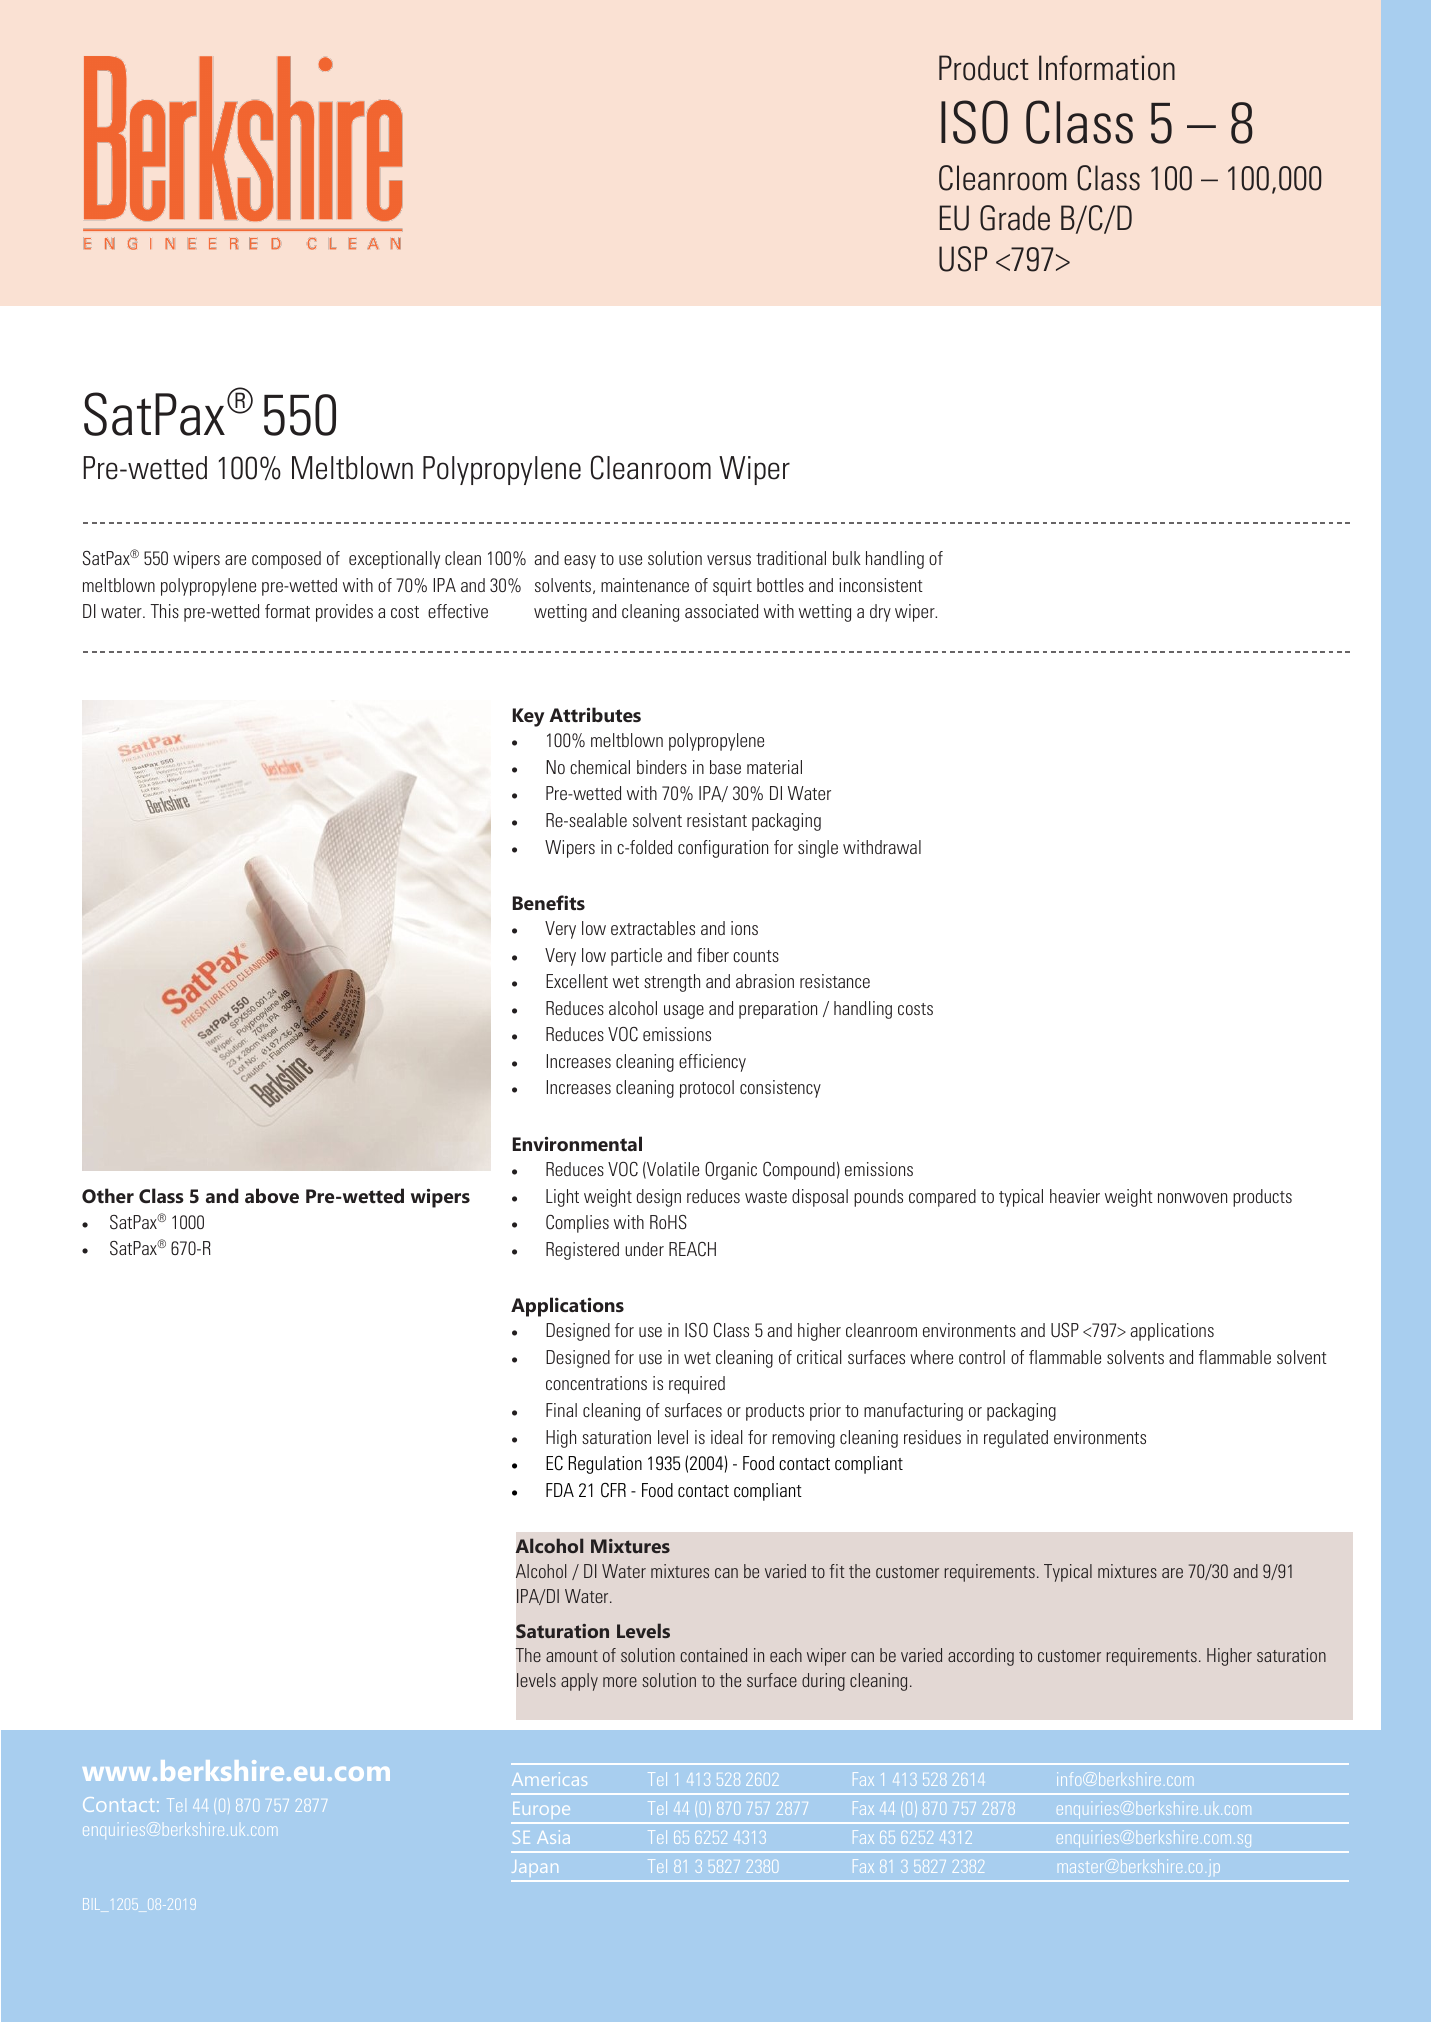 Image resolution: width=1431 pixels, height=2023 pixels. What do you see at coordinates (272, 1195) in the screenshot?
I see `above` at bounding box center [272, 1195].
